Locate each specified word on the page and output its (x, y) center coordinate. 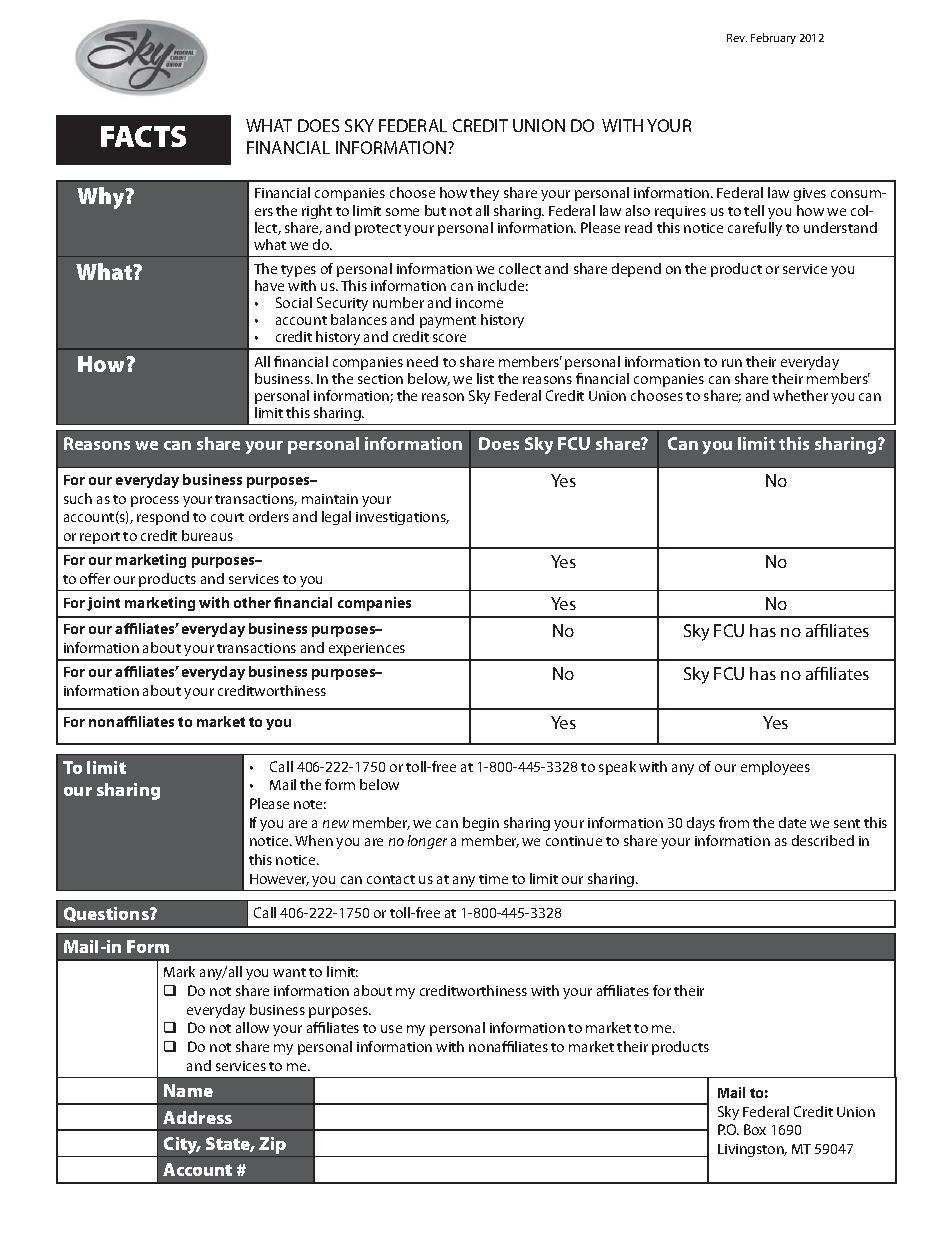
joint (103, 604)
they (484, 194)
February (773, 38)
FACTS (143, 136)
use (391, 1029)
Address (197, 1117)
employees (775, 768)
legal (336, 518)
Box (755, 1129)
